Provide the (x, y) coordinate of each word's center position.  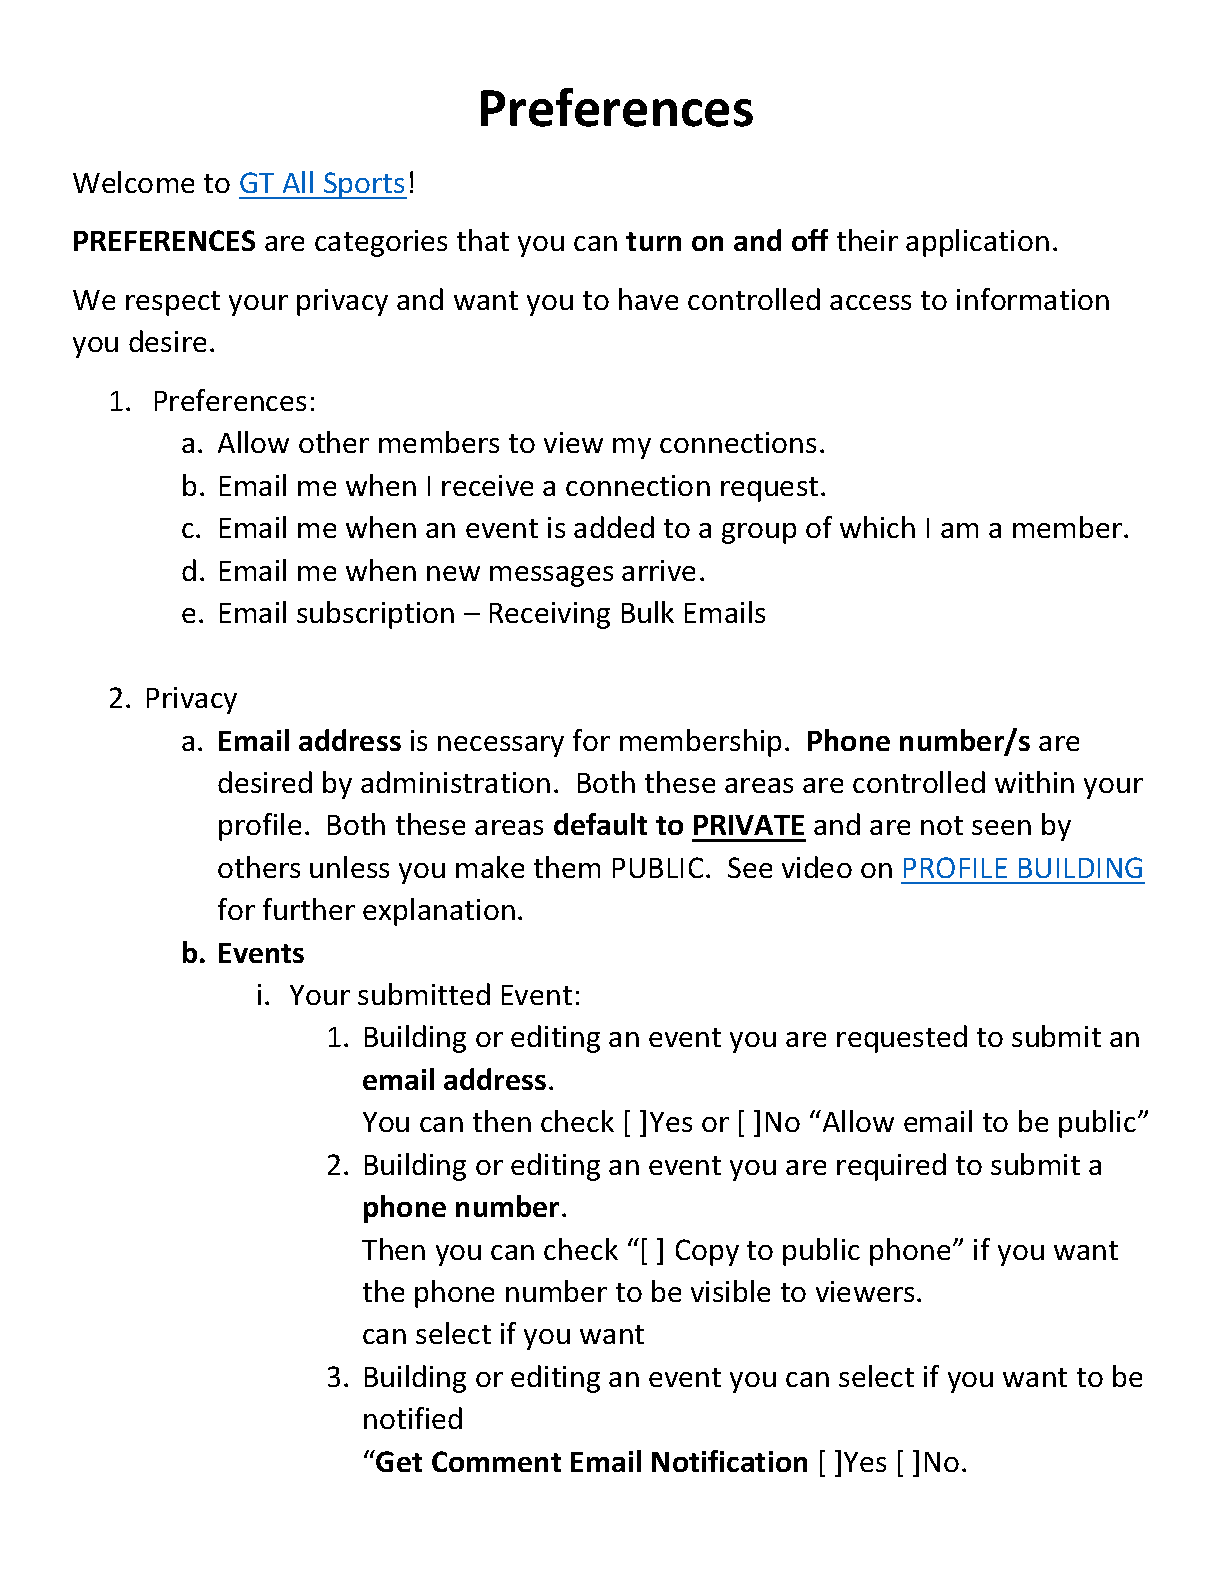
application (977, 243)
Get (399, 1461)
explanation (439, 912)
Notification (729, 1461)
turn (653, 241)
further (309, 909)
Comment (496, 1461)
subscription (375, 615)
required (891, 1167)
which (877, 527)
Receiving (550, 615)
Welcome (133, 182)
